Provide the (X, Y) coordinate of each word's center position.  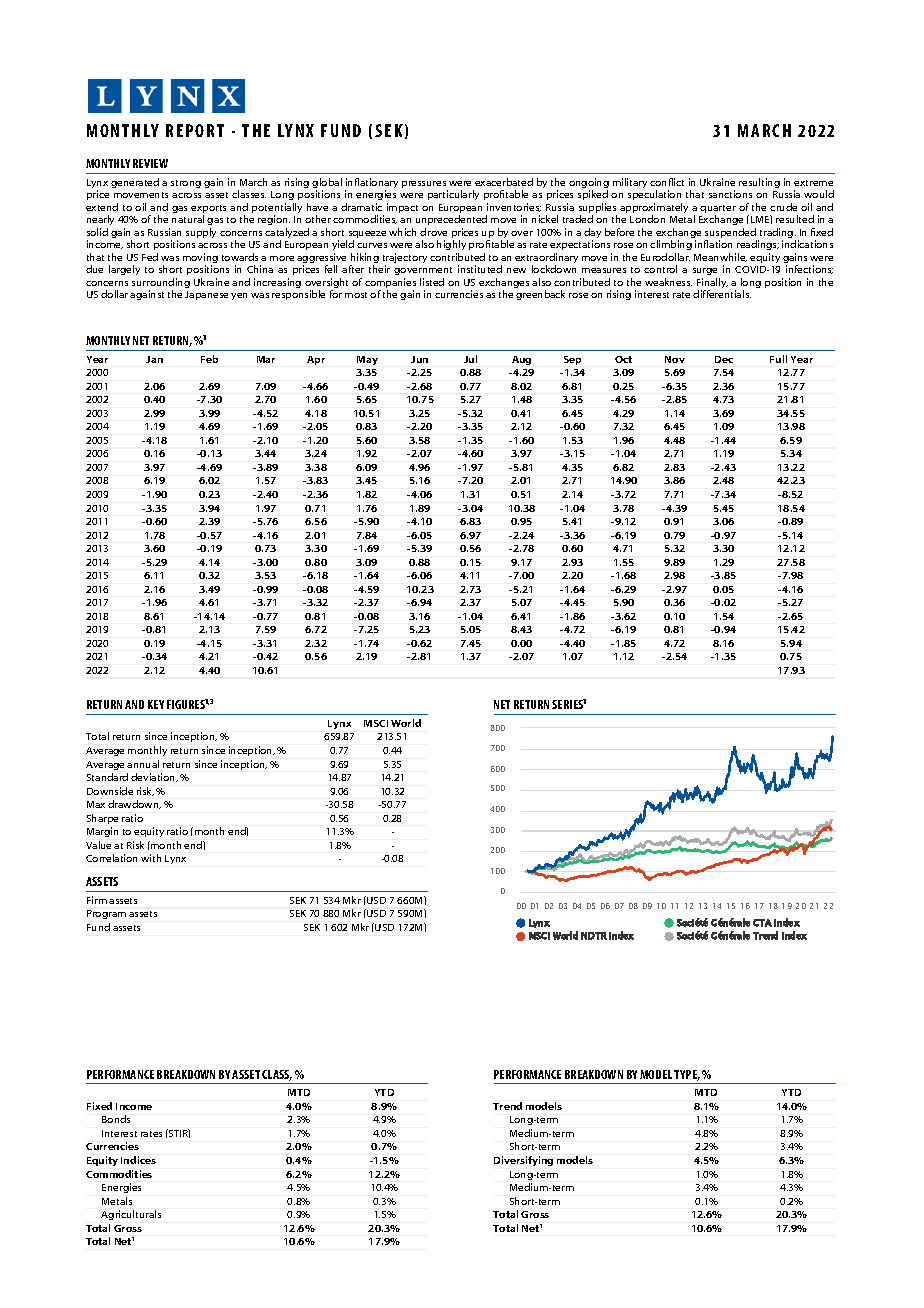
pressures (425, 186)
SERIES (568, 704)
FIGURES (186, 704)
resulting (759, 183)
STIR (178, 1133)
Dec (724, 359)
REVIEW (150, 163)
